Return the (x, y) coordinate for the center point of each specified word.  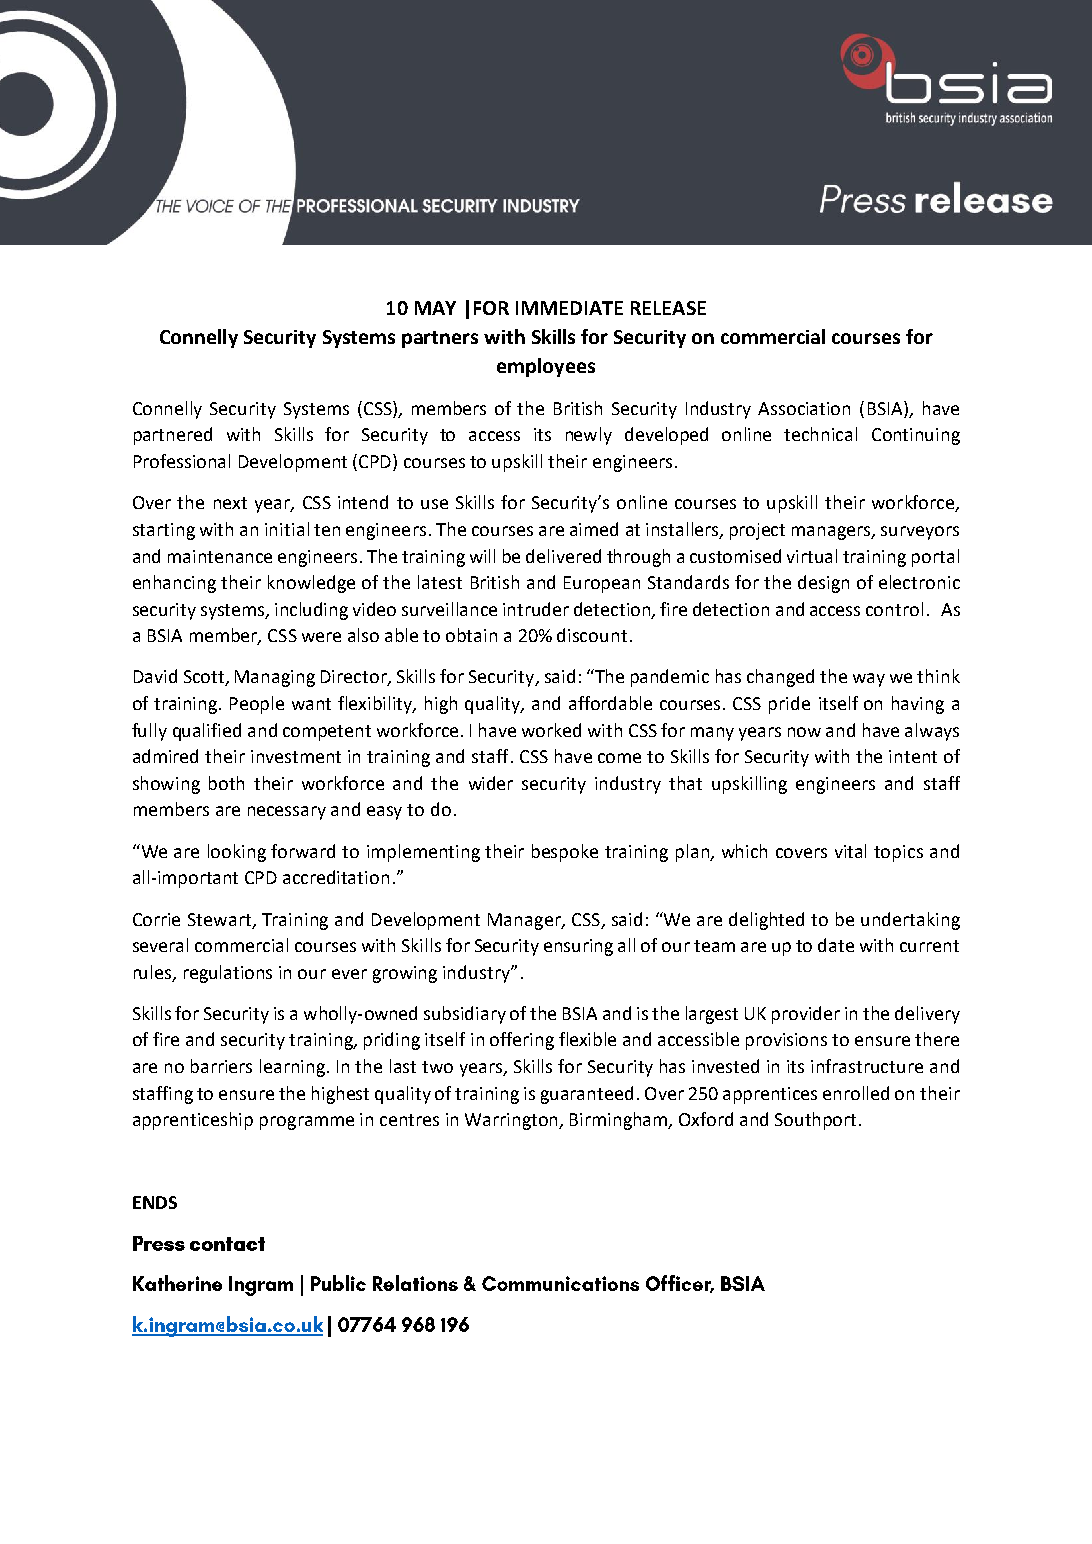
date (836, 945)
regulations (228, 974)
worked (551, 730)
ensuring (578, 947)
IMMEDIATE (569, 308)
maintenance (220, 556)
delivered (563, 556)
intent (913, 756)
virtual (812, 556)
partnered (173, 436)
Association (804, 408)
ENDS (155, 1202)
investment (296, 756)
